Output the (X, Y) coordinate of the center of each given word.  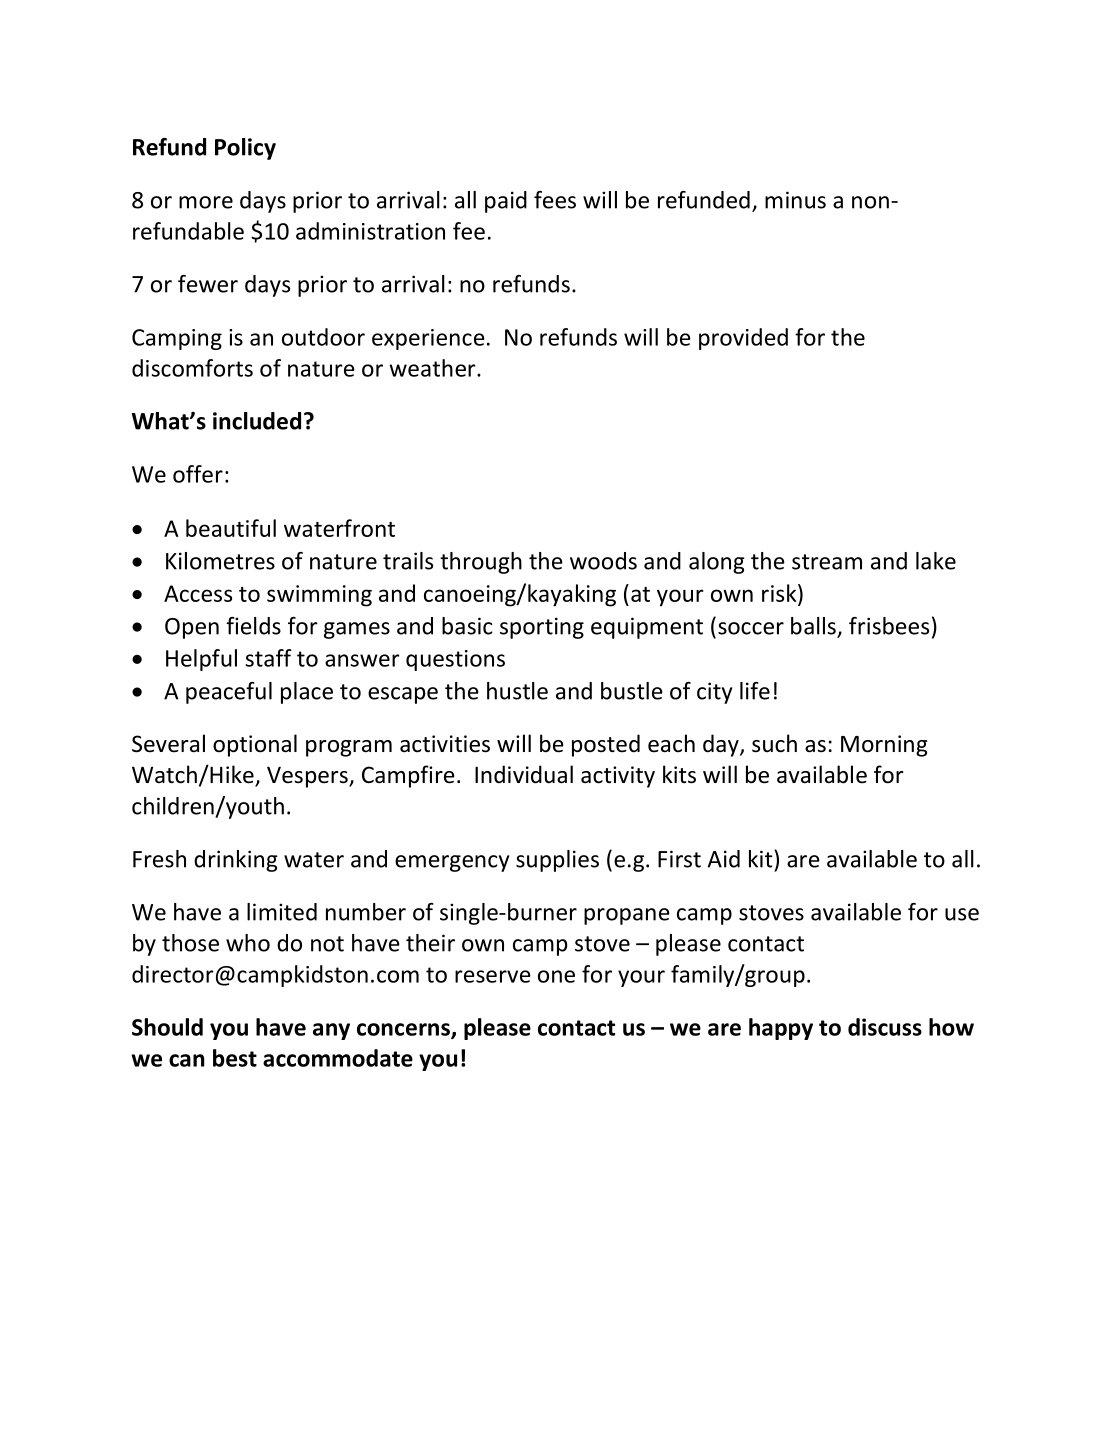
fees (555, 200)
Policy (245, 149)
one (556, 976)
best (235, 1058)
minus (795, 200)
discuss (885, 1027)
